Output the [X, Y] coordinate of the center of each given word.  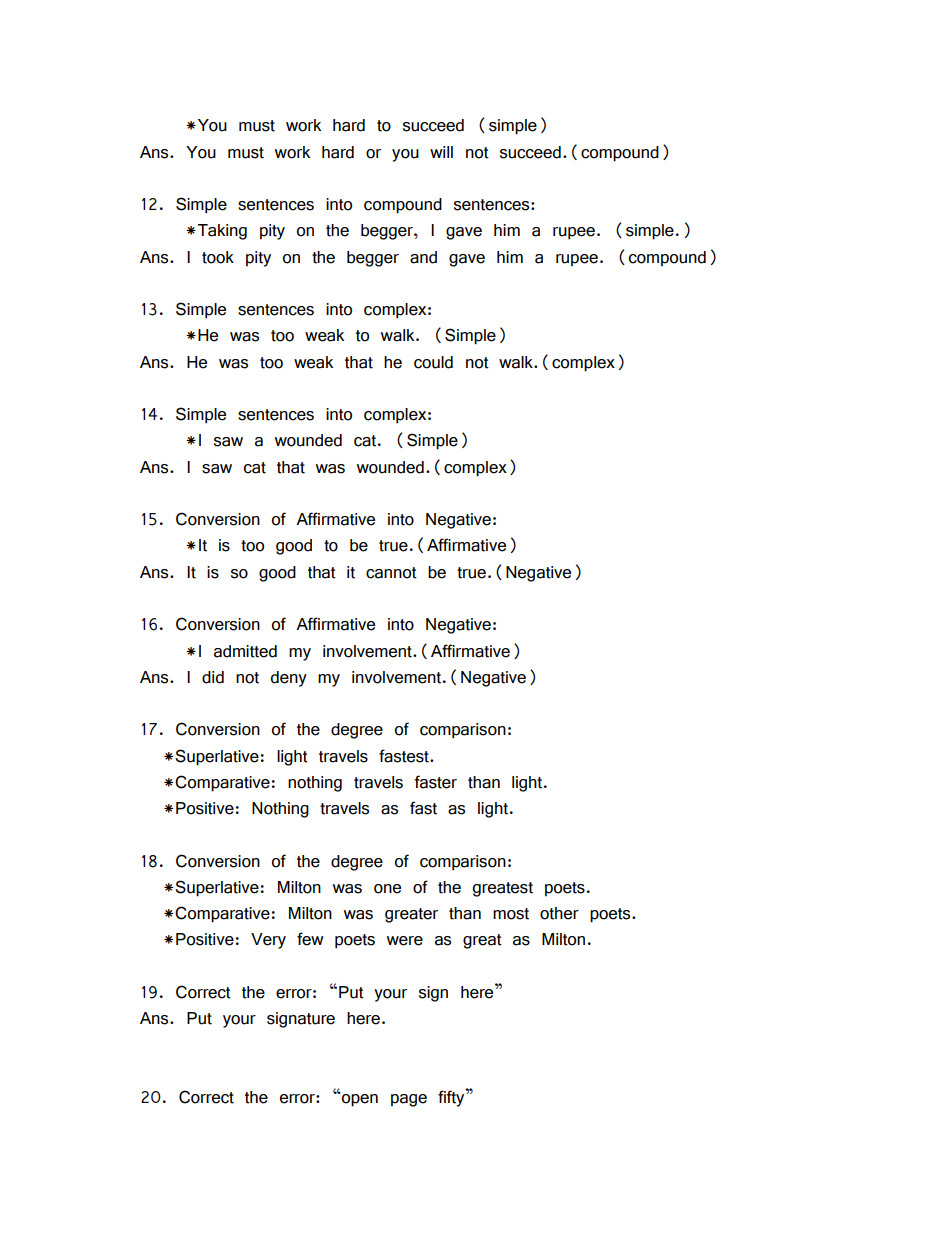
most [511, 914]
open [359, 1099]
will [441, 152]
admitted [245, 651]
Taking [222, 232]
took [218, 257]
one [387, 889]
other [559, 913]
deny [289, 679]
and [423, 257]
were [405, 941]
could [433, 362]
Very [268, 941]
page [409, 1100]
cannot [391, 573]
